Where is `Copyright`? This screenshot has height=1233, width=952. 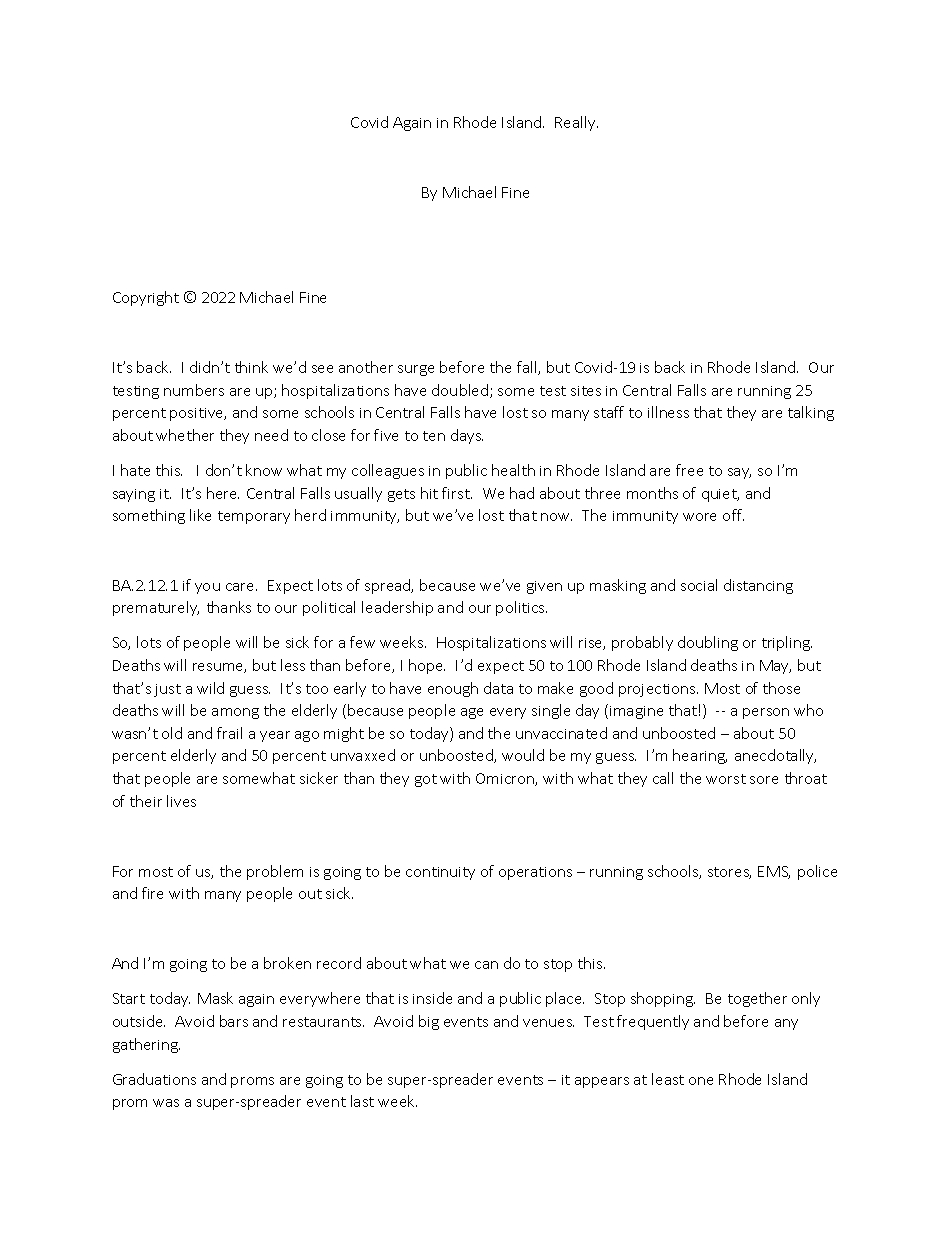 Copyright is located at coordinates (146, 298).
